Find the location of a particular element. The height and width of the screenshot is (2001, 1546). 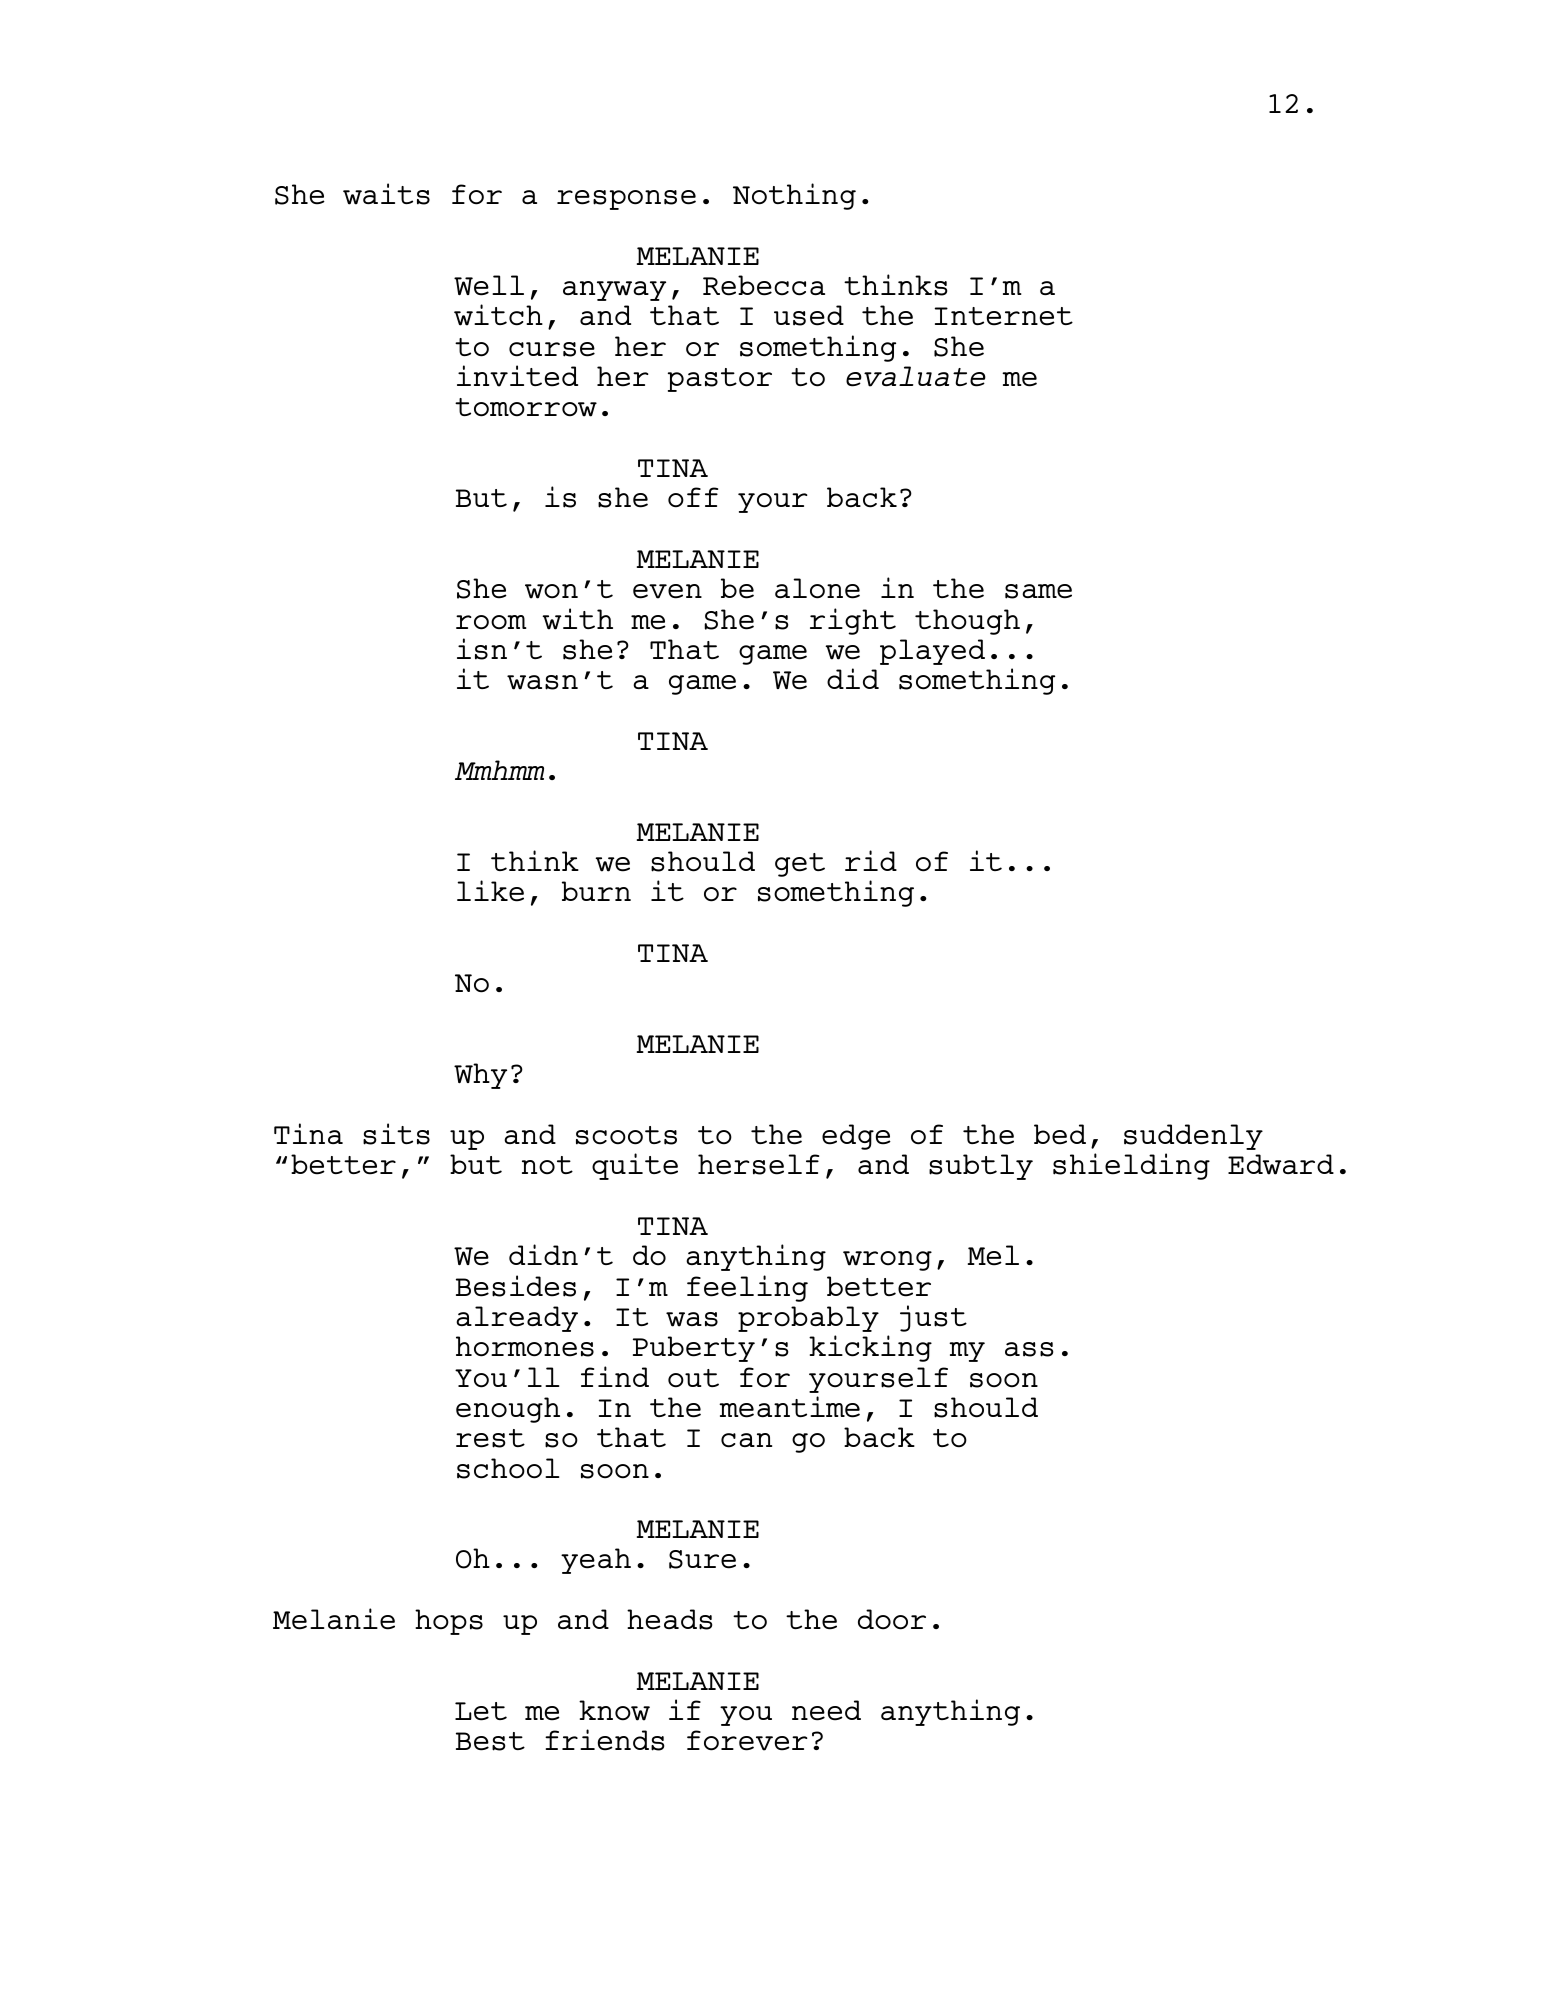

right is located at coordinates (853, 621).
